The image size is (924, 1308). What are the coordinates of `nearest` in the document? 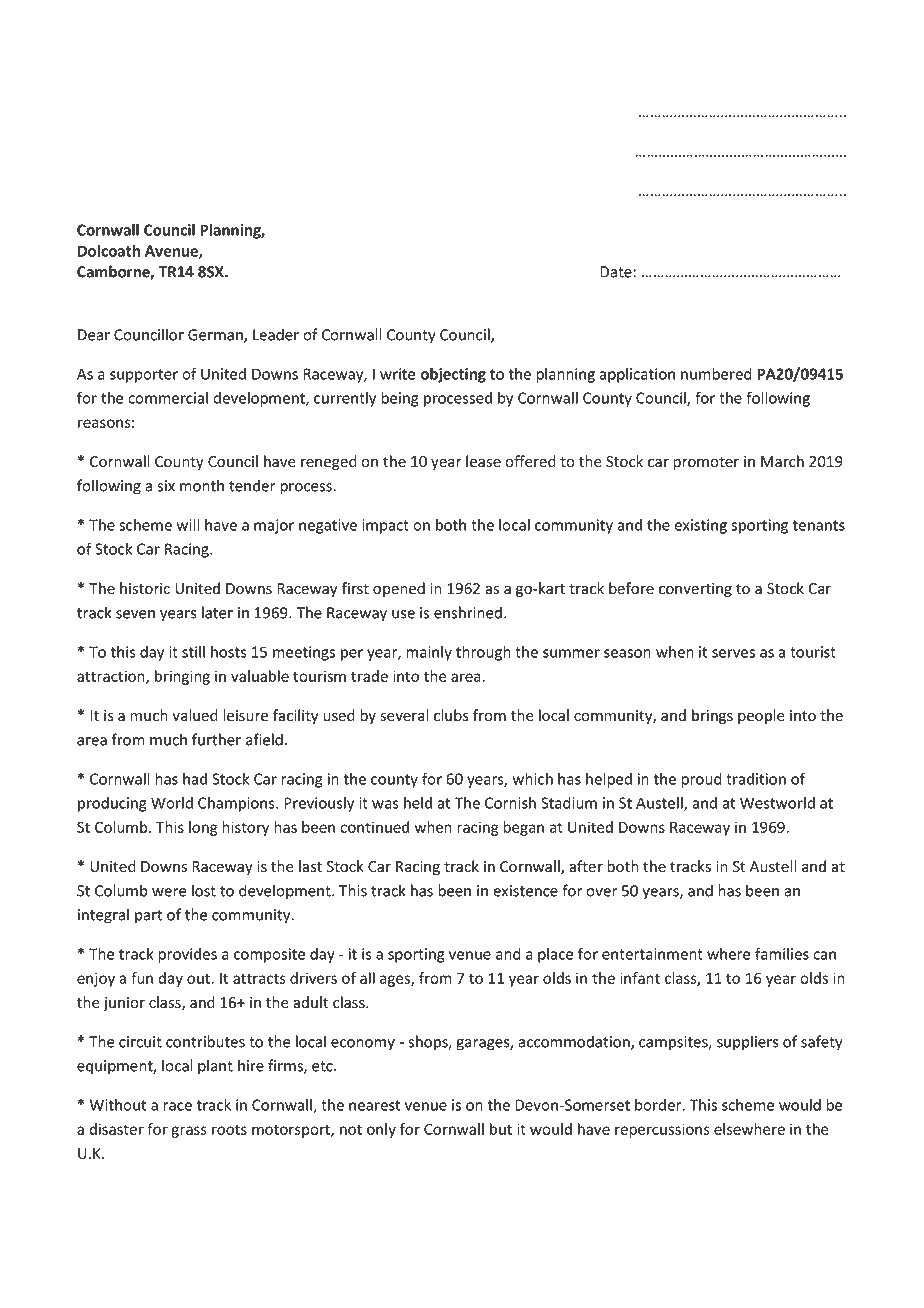 It's located at (374, 1105).
